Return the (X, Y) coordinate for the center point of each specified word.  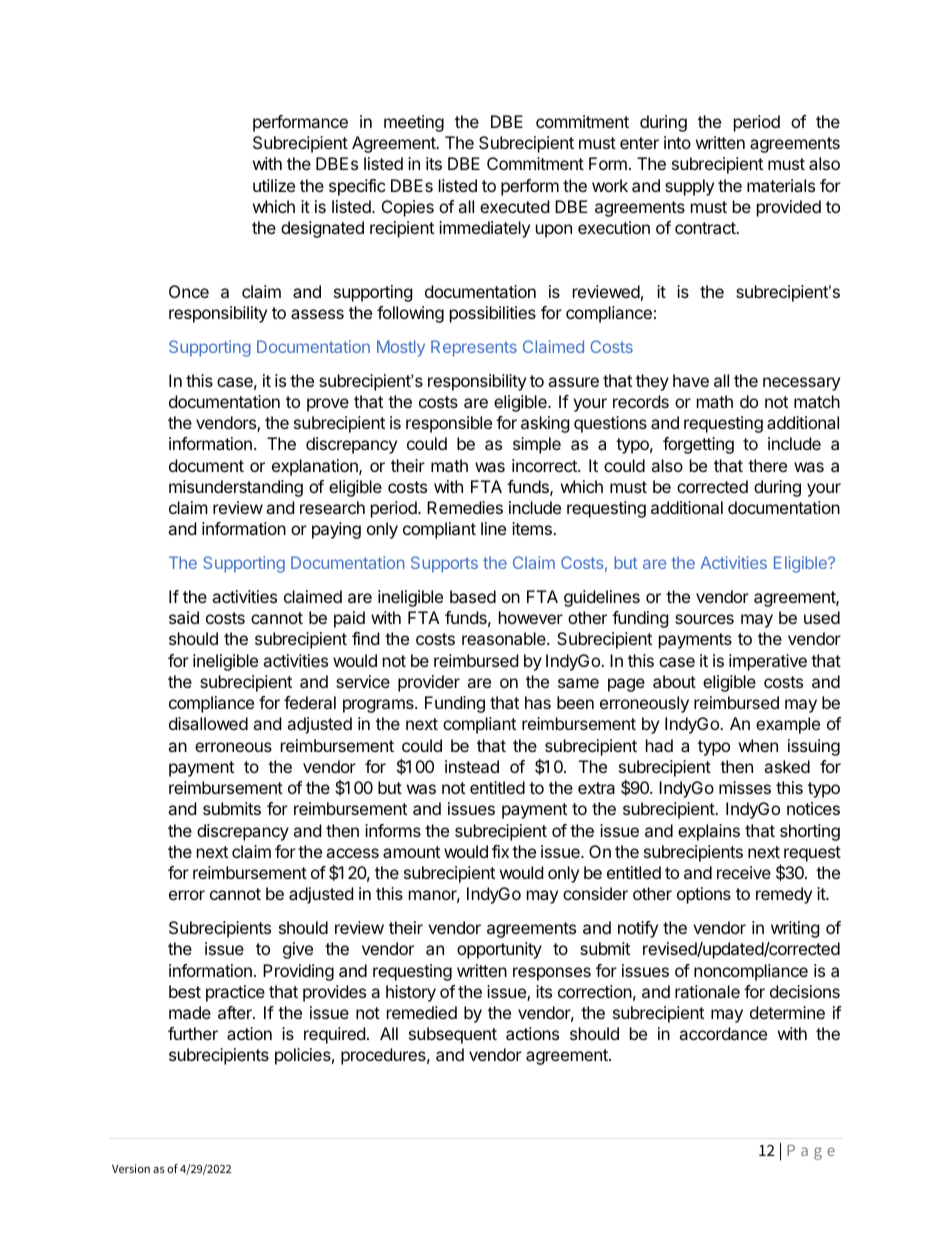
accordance (723, 1033)
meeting (414, 123)
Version (131, 1168)
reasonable (505, 638)
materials (781, 185)
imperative (768, 662)
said (184, 617)
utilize (274, 185)
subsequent (453, 1035)
